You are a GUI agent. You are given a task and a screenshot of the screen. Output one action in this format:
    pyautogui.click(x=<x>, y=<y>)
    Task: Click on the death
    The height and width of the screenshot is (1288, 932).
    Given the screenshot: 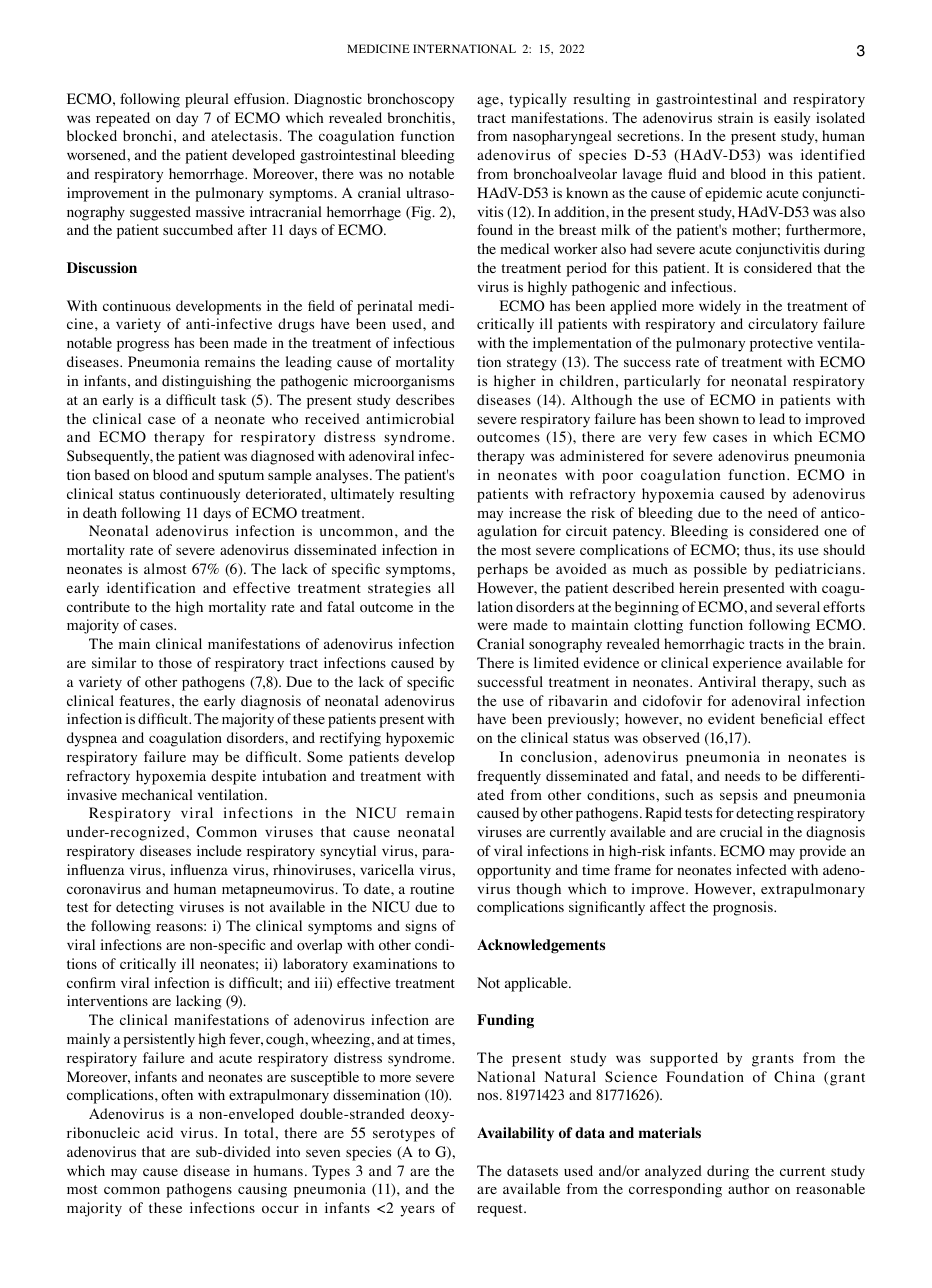 What is the action you would take?
    pyautogui.click(x=100, y=512)
